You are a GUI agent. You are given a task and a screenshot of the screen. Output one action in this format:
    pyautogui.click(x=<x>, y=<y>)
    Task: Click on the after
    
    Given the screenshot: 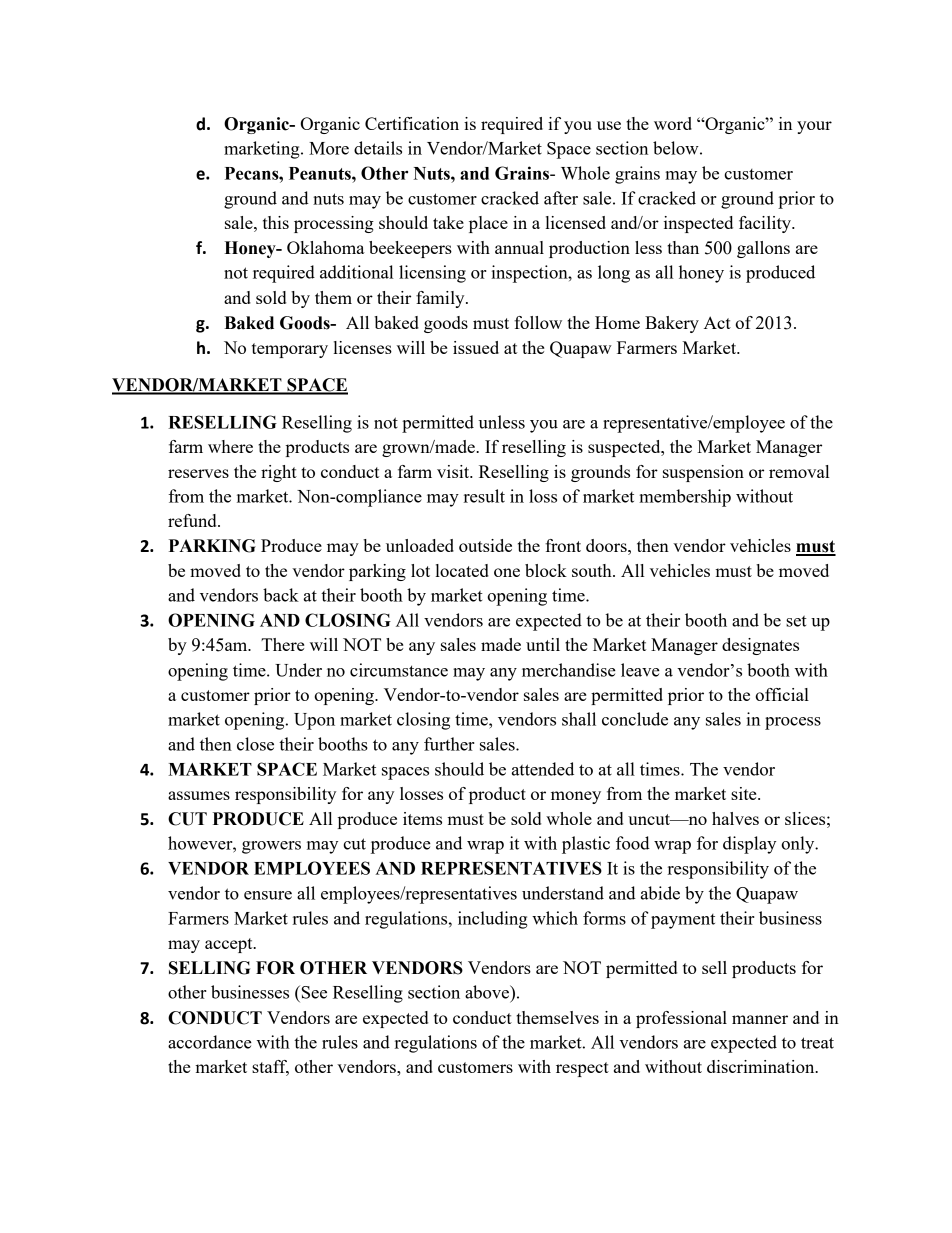 What is the action you would take?
    pyautogui.click(x=561, y=198)
